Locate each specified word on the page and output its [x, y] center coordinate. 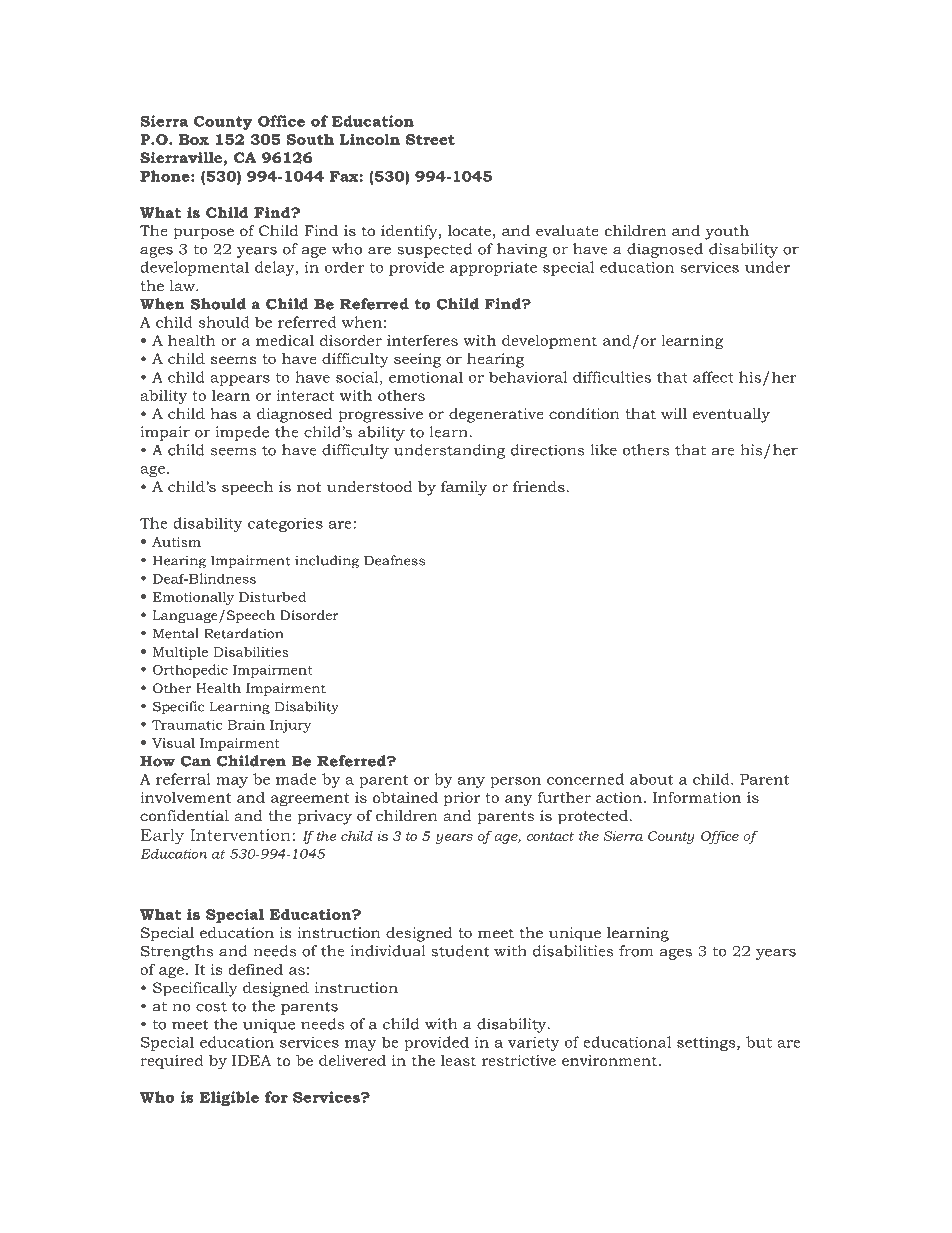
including [327, 562]
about [651, 779]
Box [194, 139]
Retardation [243, 633]
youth [727, 232]
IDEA [251, 1060]
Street [430, 139]
